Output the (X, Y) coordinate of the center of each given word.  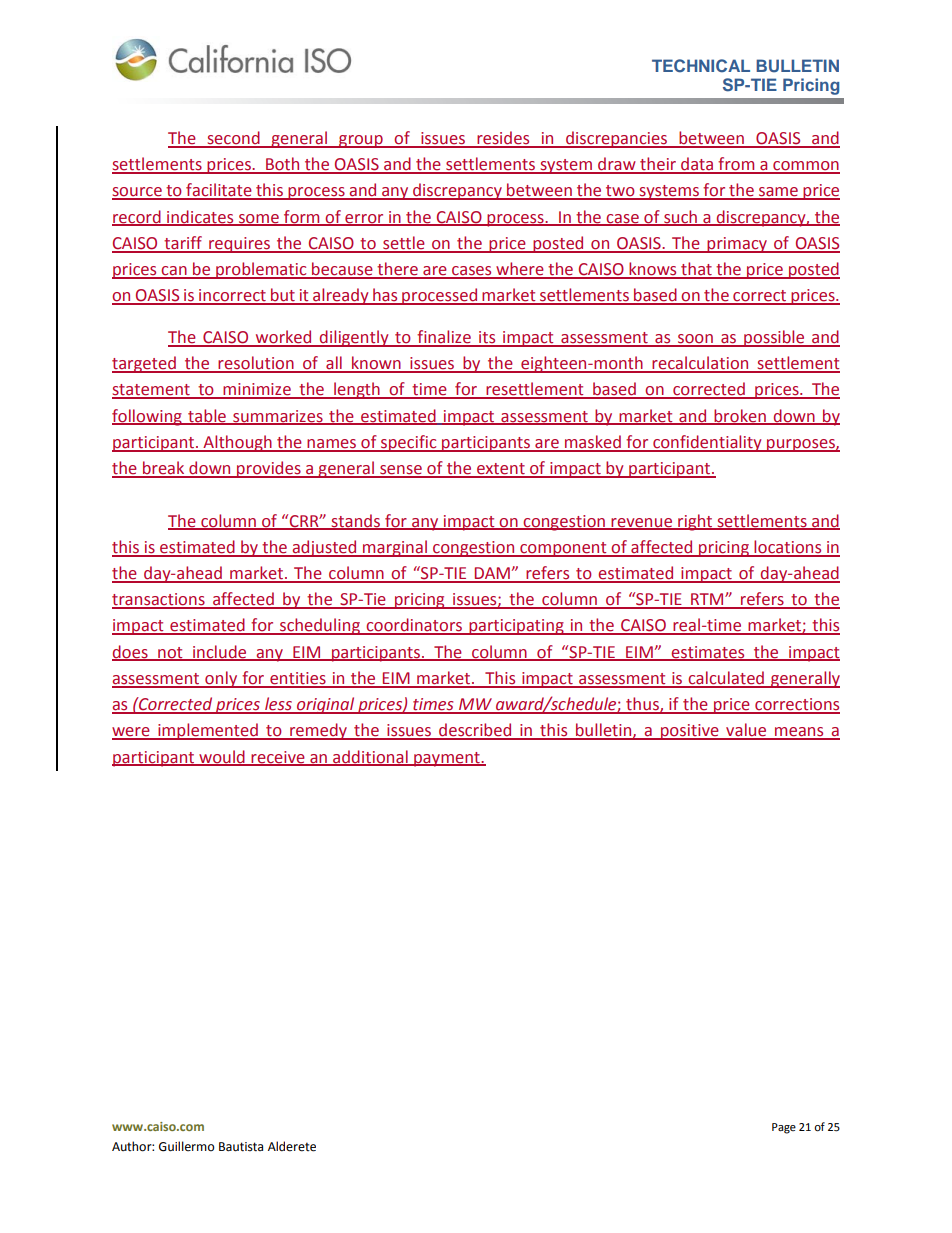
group (361, 141)
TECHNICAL (701, 66)
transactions (159, 600)
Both (283, 165)
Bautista (241, 1147)
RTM (707, 600)
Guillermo (187, 1146)
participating (516, 627)
